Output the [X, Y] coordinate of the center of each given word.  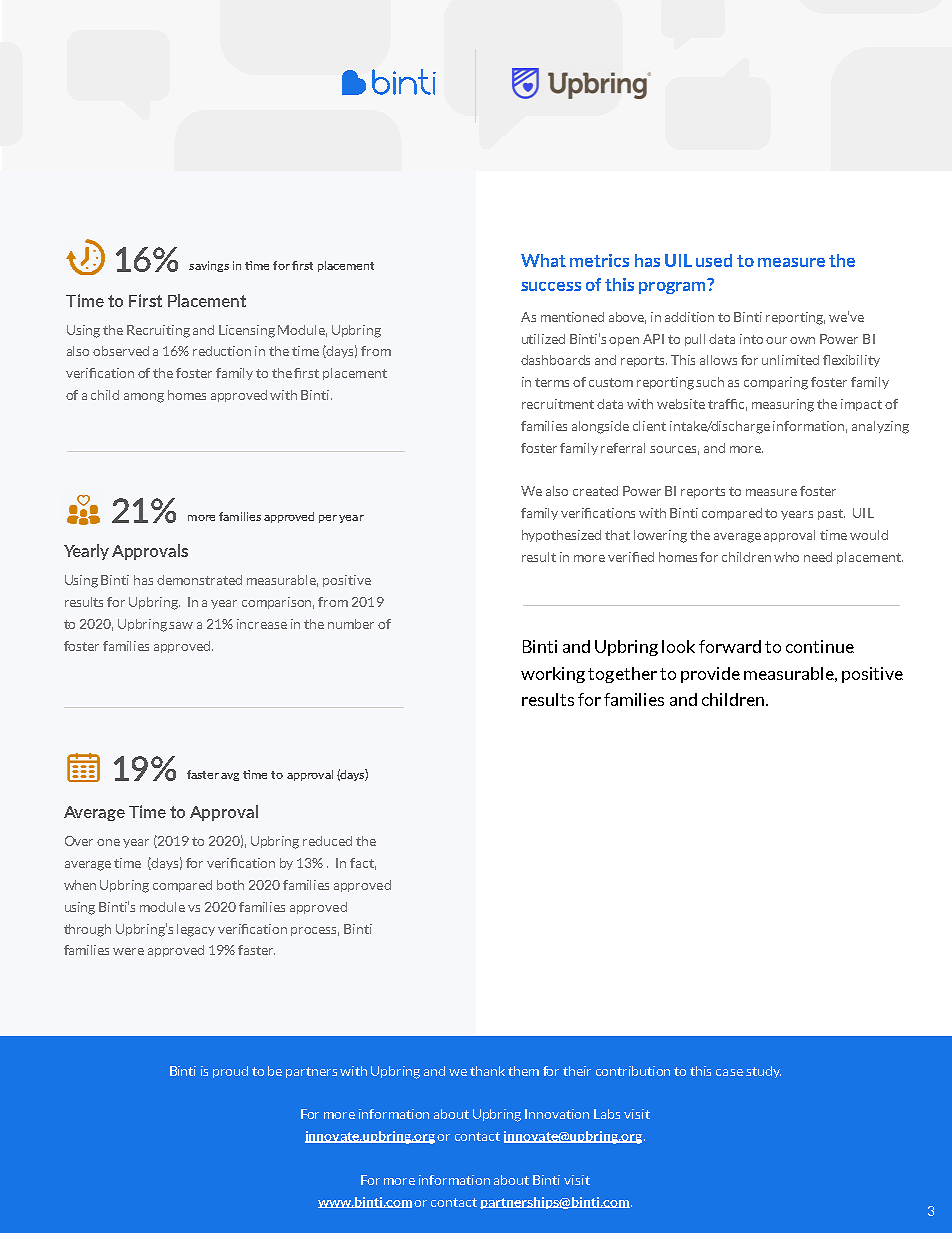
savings [209, 266]
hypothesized [561, 536]
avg [230, 777]
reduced [327, 841]
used [714, 260]
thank [487, 1071]
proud [230, 1072]
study [763, 1072]
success [551, 286]
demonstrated [199, 580]
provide [710, 675]
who [786, 557]
